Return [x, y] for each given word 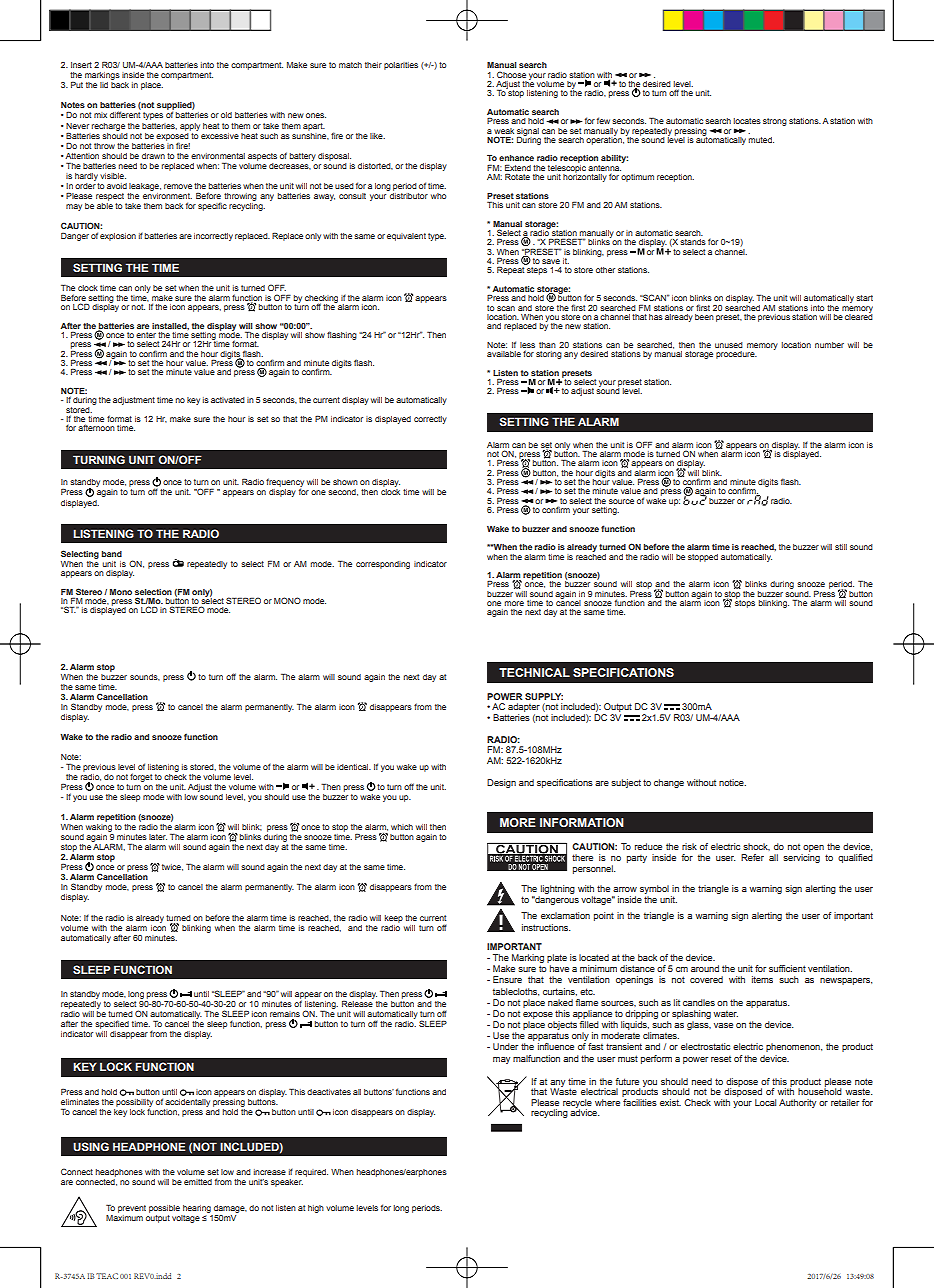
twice [172, 867]
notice [732, 782]
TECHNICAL [534, 672]
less [527, 345]
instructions [546, 927]
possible [164, 1209]
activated [228, 400]
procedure [736, 355]
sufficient [787, 968]
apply [190, 127]
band [112, 554]
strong [775, 122]
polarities [401, 66]
